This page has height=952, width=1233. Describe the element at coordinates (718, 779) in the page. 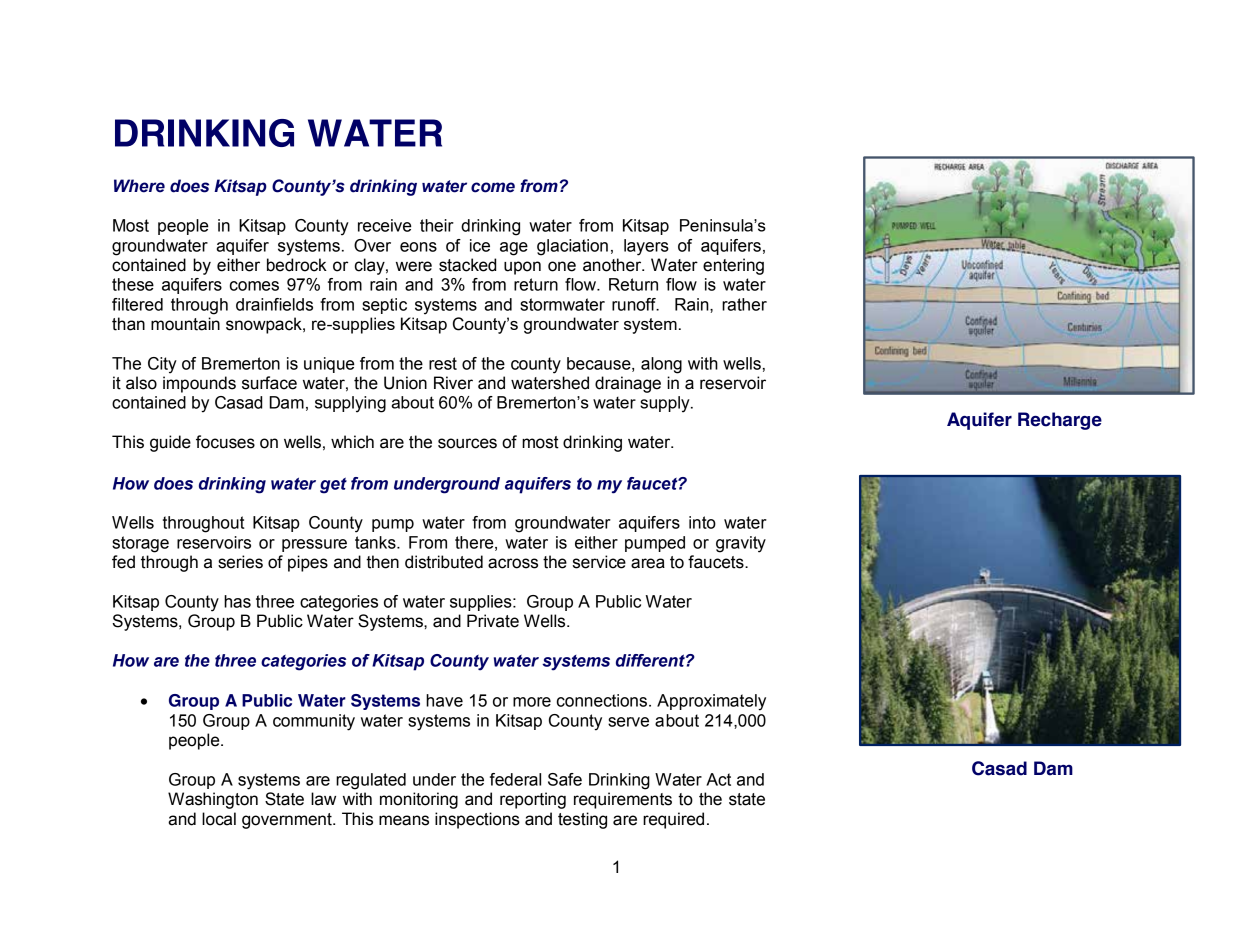

I see `Act` at that location.
